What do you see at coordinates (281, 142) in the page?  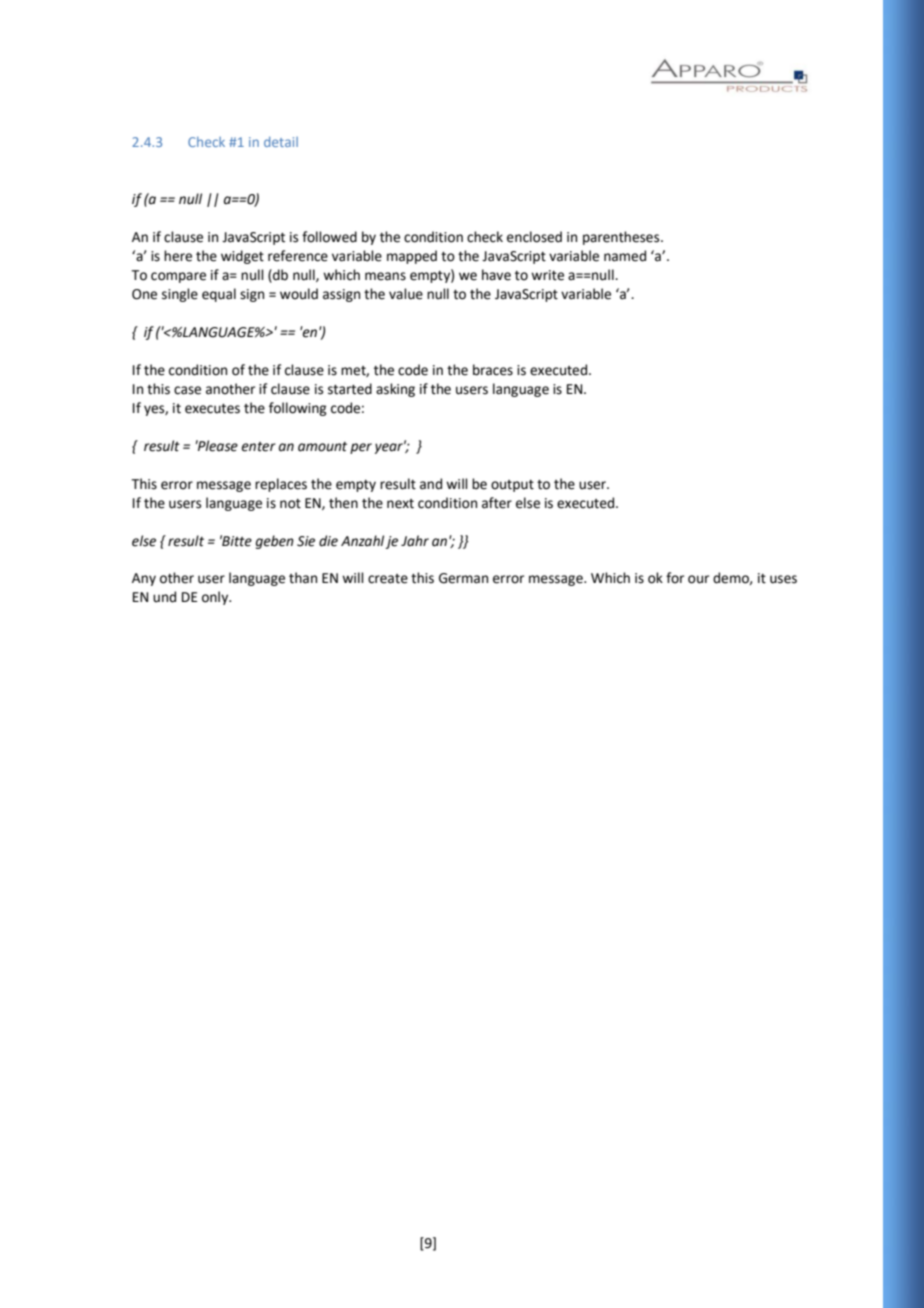 I see `detail` at bounding box center [281, 142].
